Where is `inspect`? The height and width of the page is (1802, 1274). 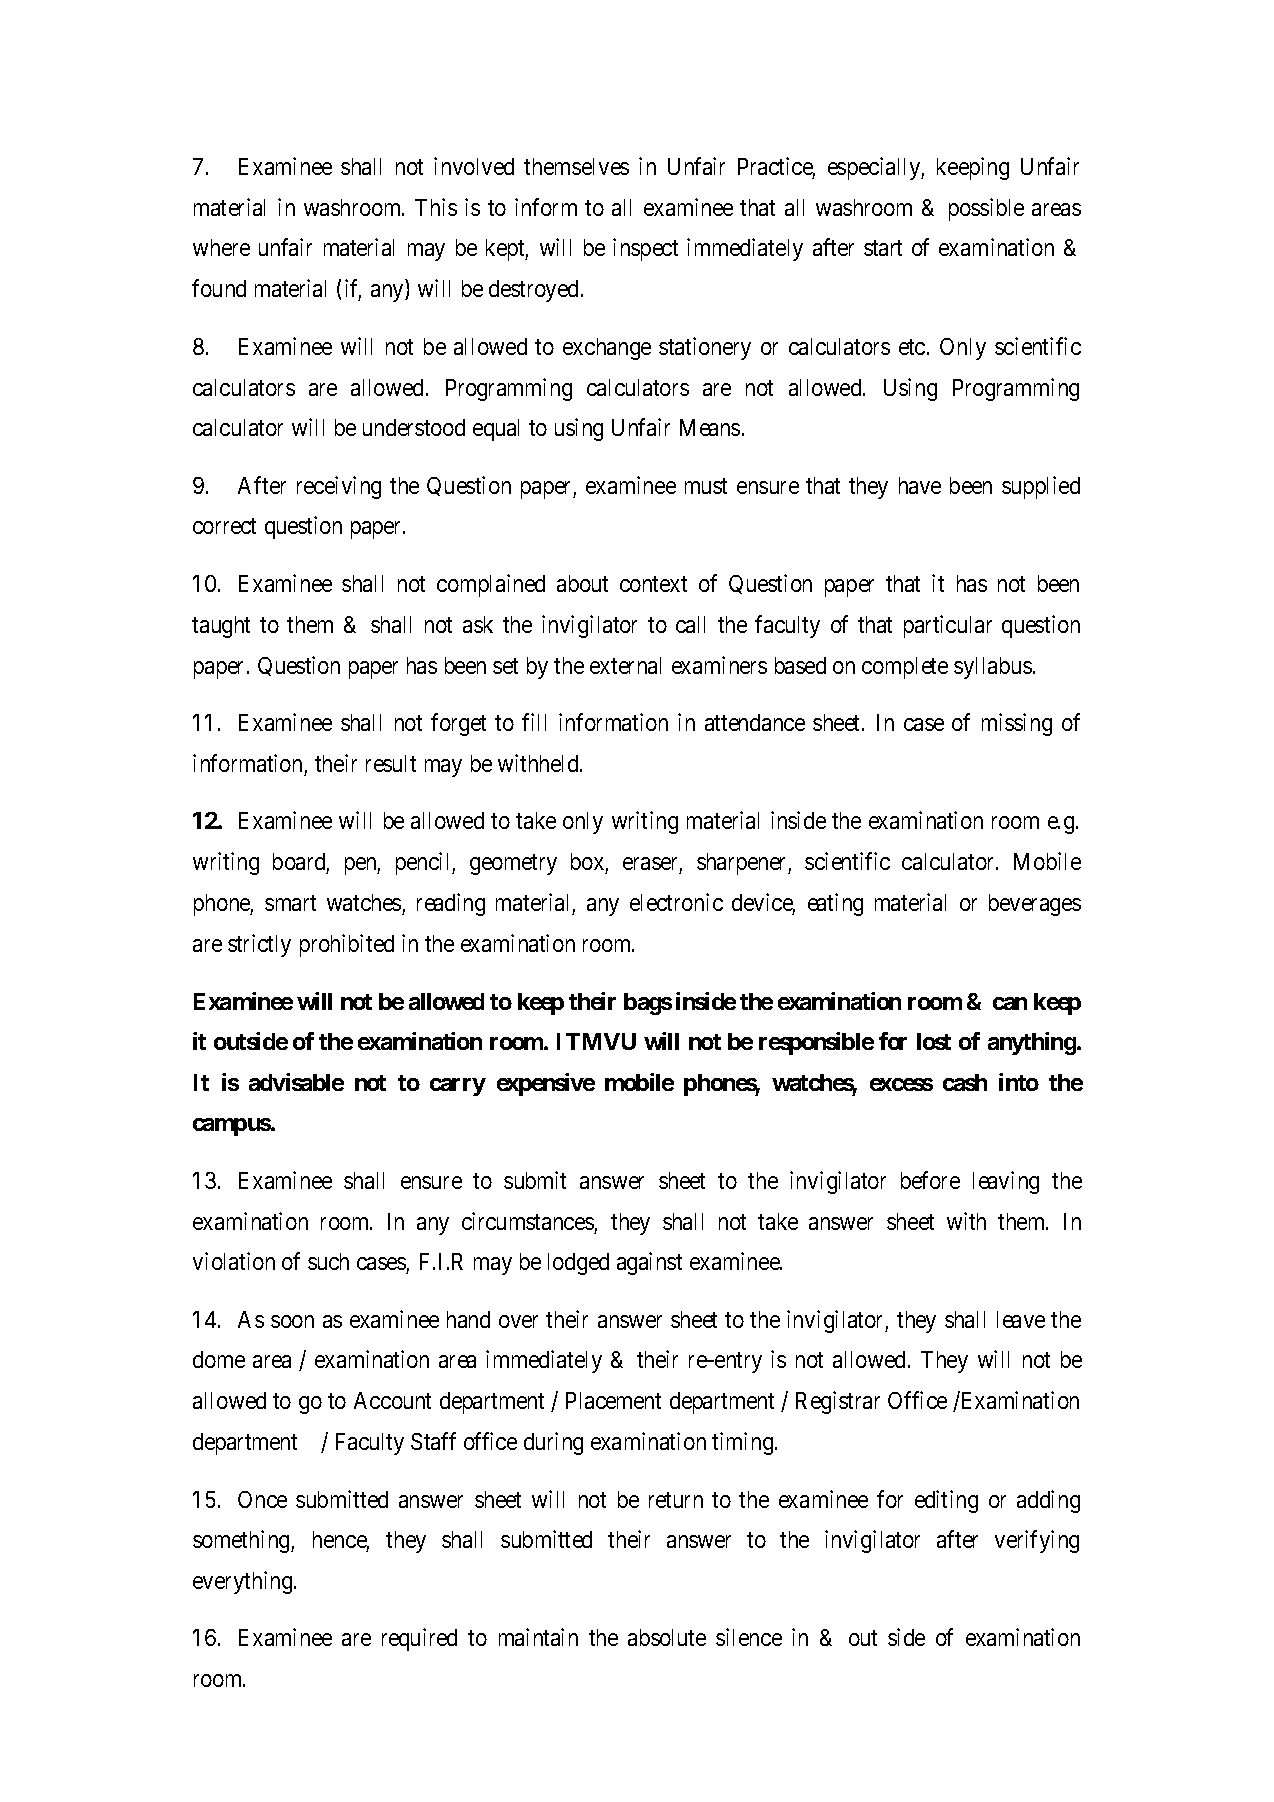 inspect is located at coordinates (645, 249).
